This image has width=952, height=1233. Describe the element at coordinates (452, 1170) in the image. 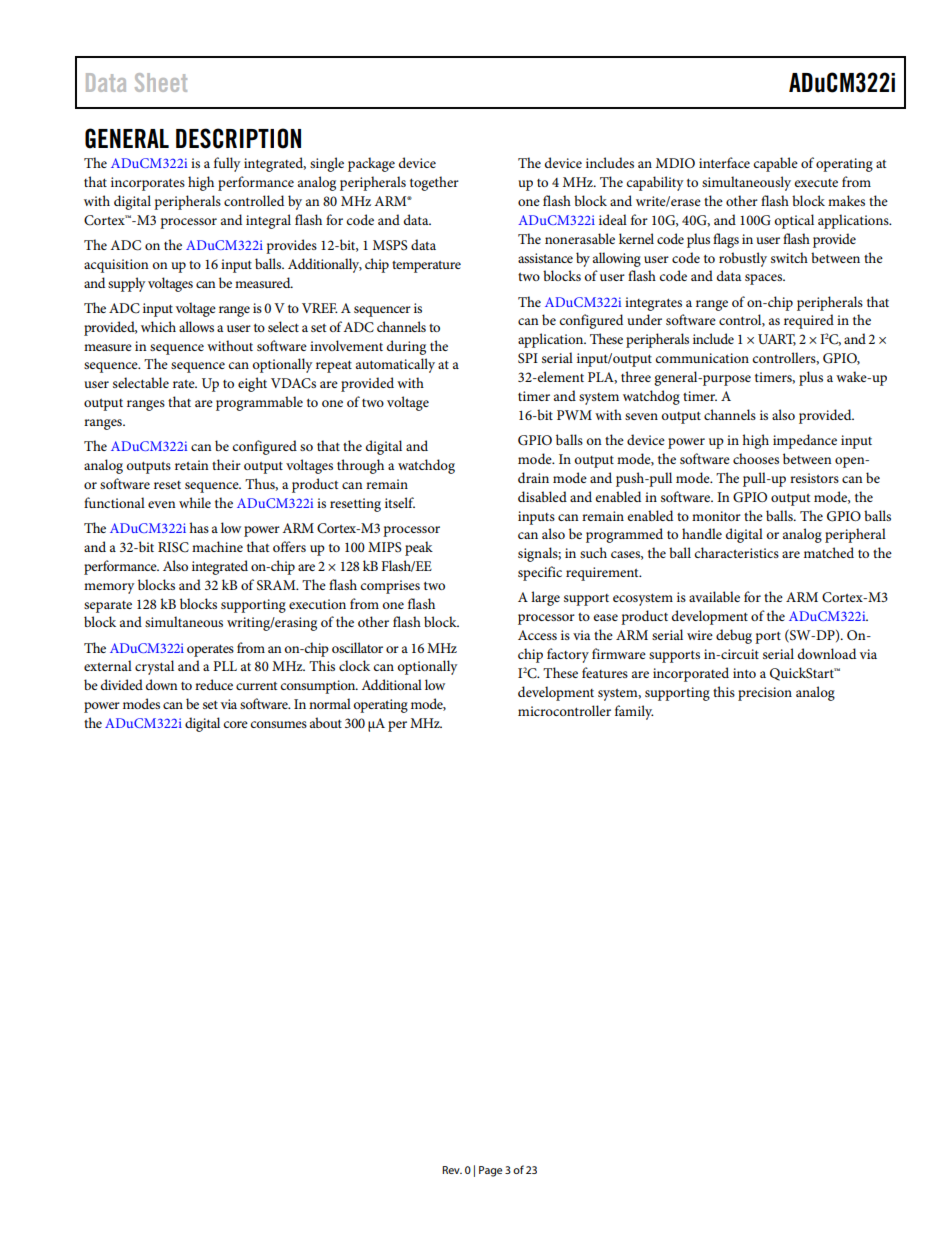

I see `Rev` at that location.
